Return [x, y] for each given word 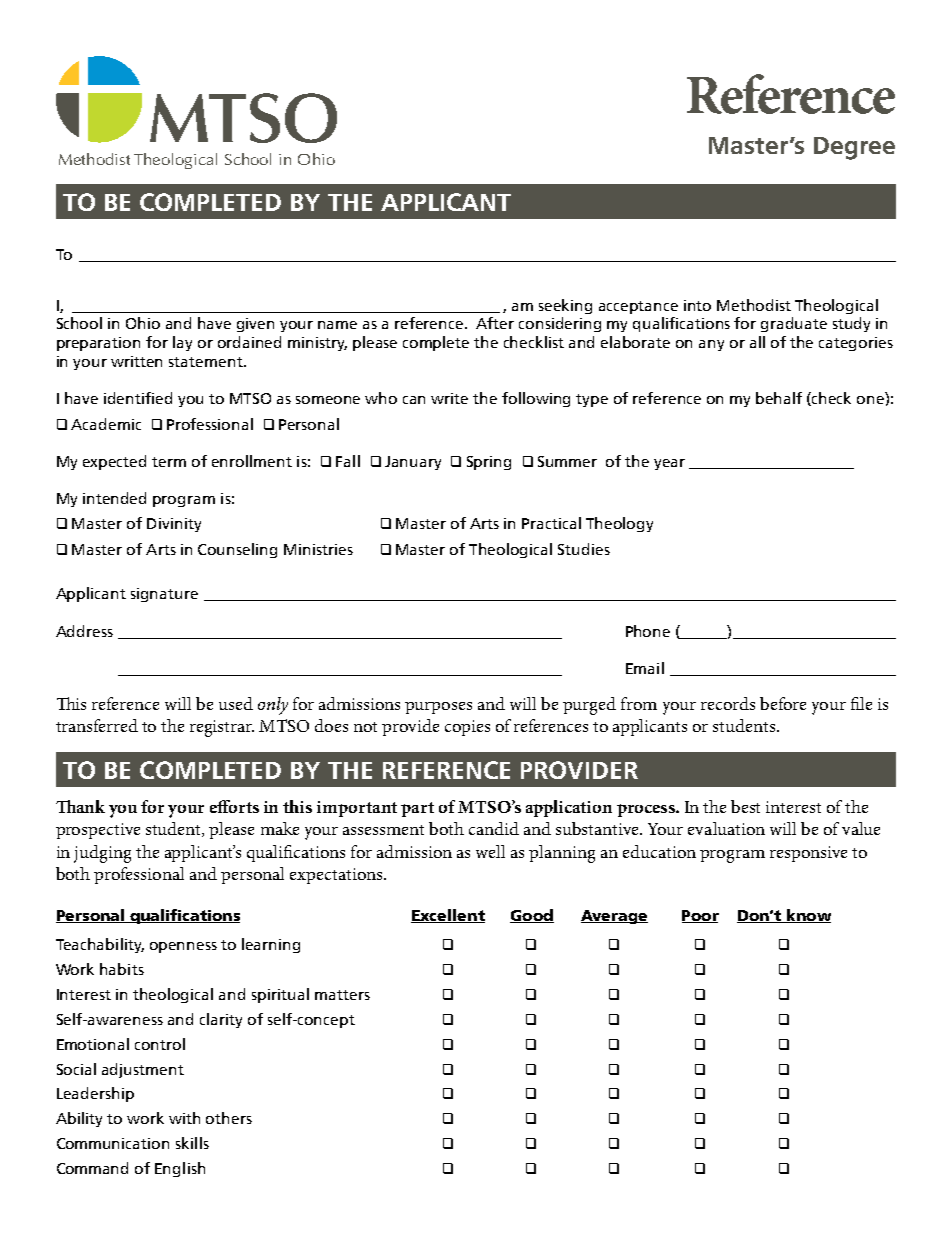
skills [192, 1143]
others [229, 1118]
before [783, 703]
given [255, 325]
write [449, 398]
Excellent [448, 916]
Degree [854, 148]
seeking [565, 306]
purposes [438, 708]
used [236, 703]
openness [183, 947]
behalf [779, 398]
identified [138, 398]
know [808, 916]
